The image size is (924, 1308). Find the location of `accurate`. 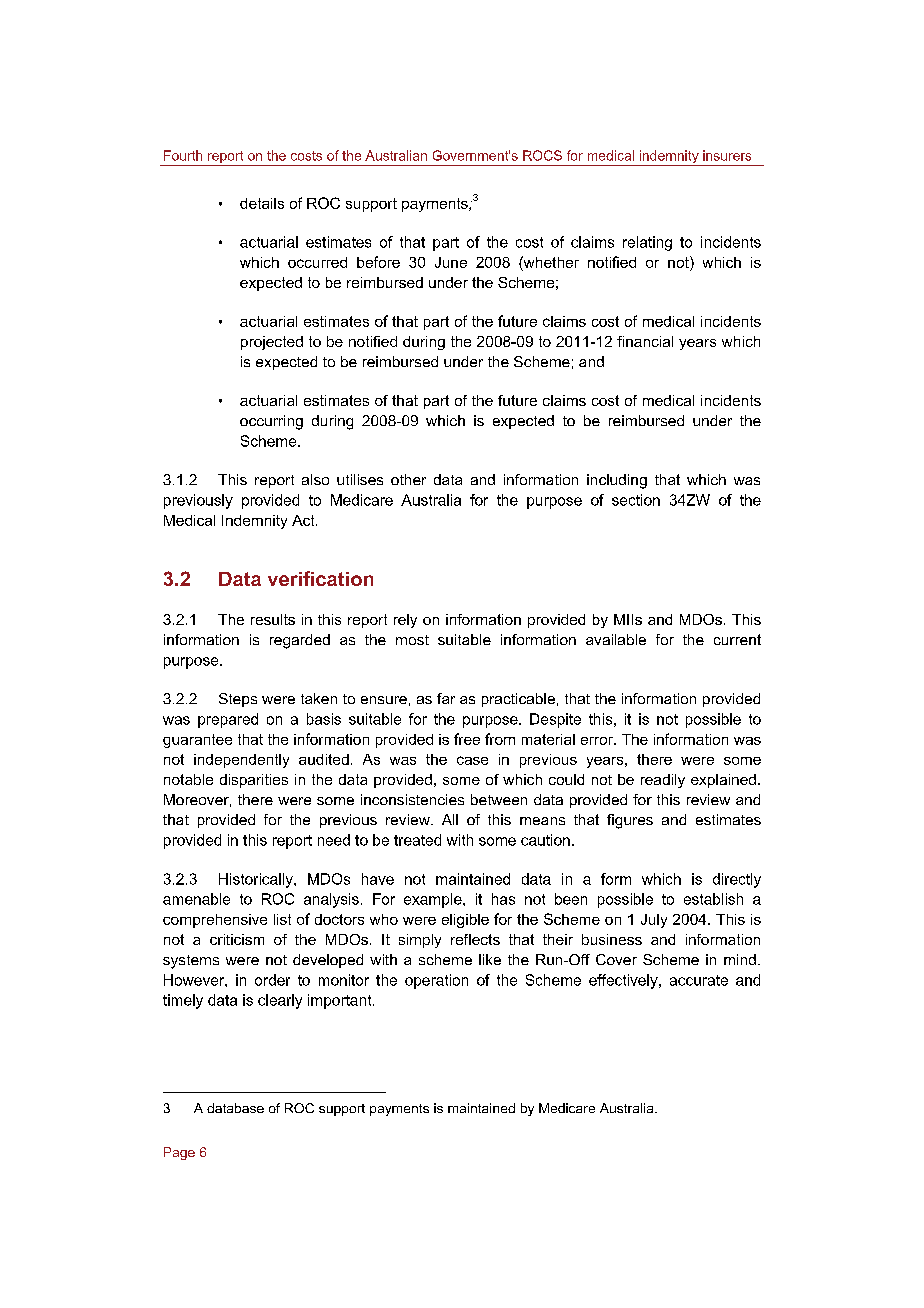

accurate is located at coordinates (699, 980).
